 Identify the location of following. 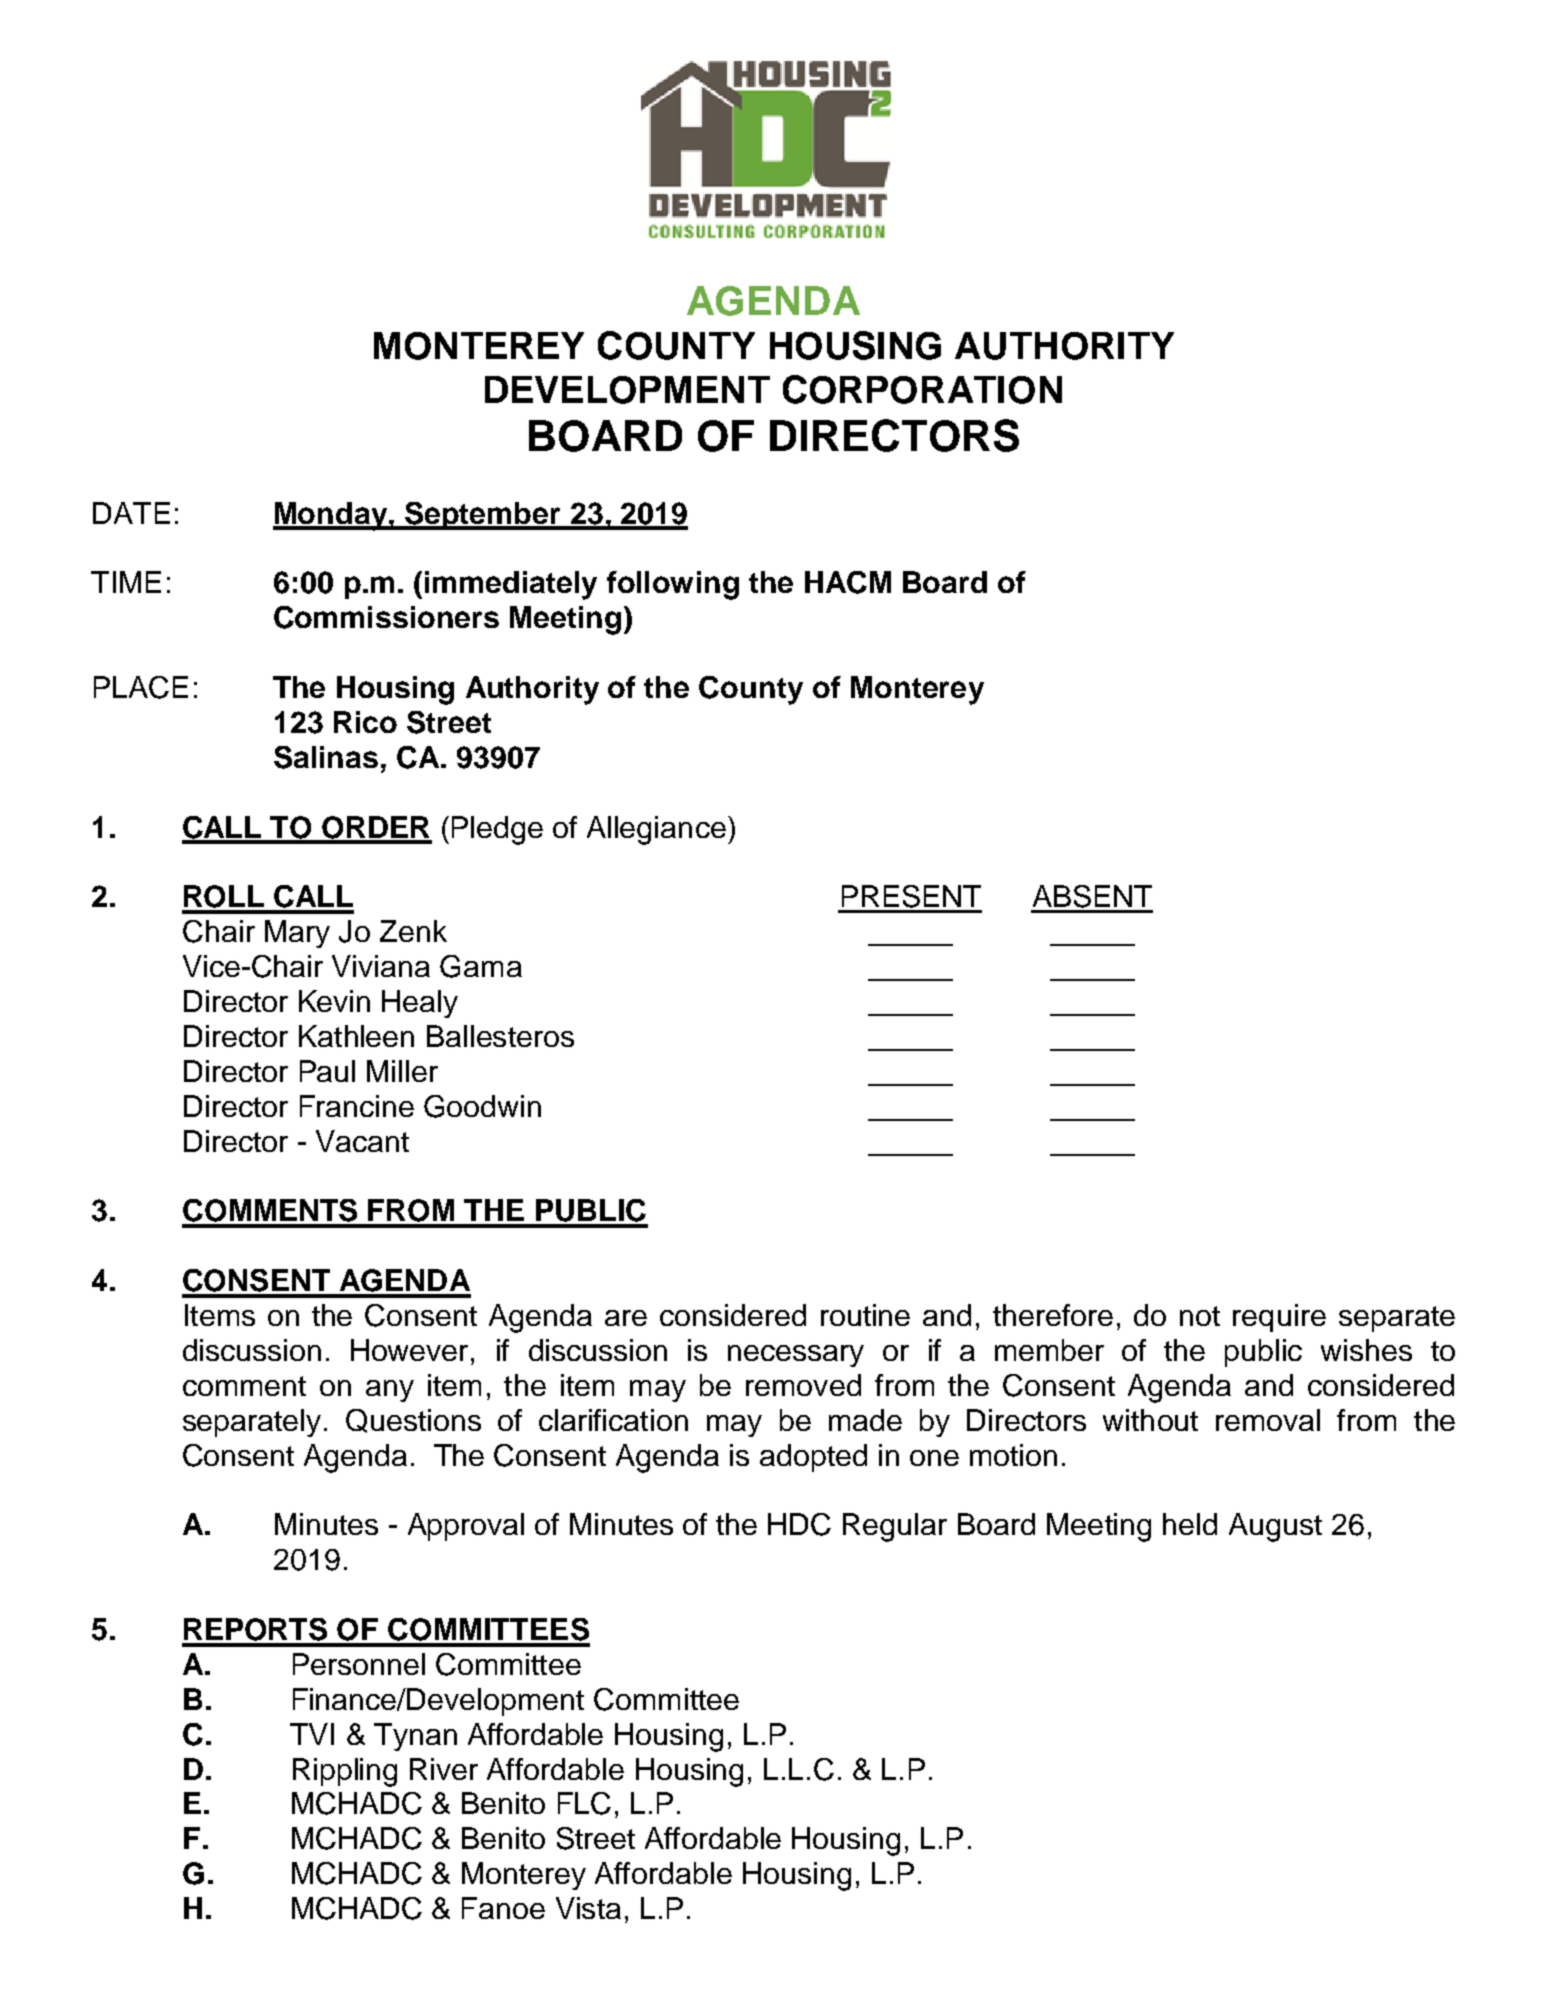
(673, 585).
